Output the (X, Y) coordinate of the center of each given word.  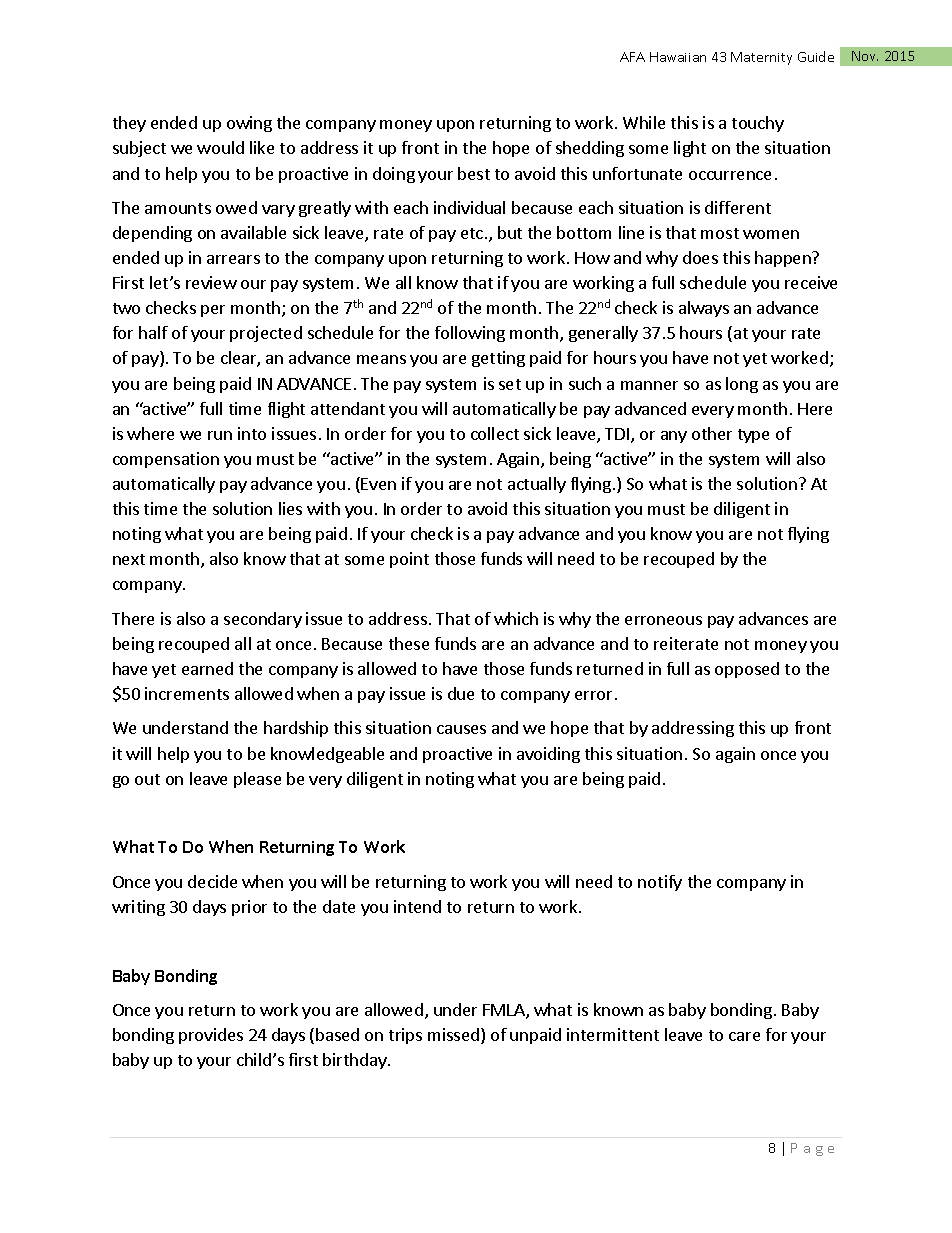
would (220, 147)
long (742, 385)
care (744, 1036)
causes (461, 729)
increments (187, 693)
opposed (747, 670)
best (474, 173)
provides (211, 1036)
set (510, 384)
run (220, 435)
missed (453, 1034)
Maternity (761, 58)
